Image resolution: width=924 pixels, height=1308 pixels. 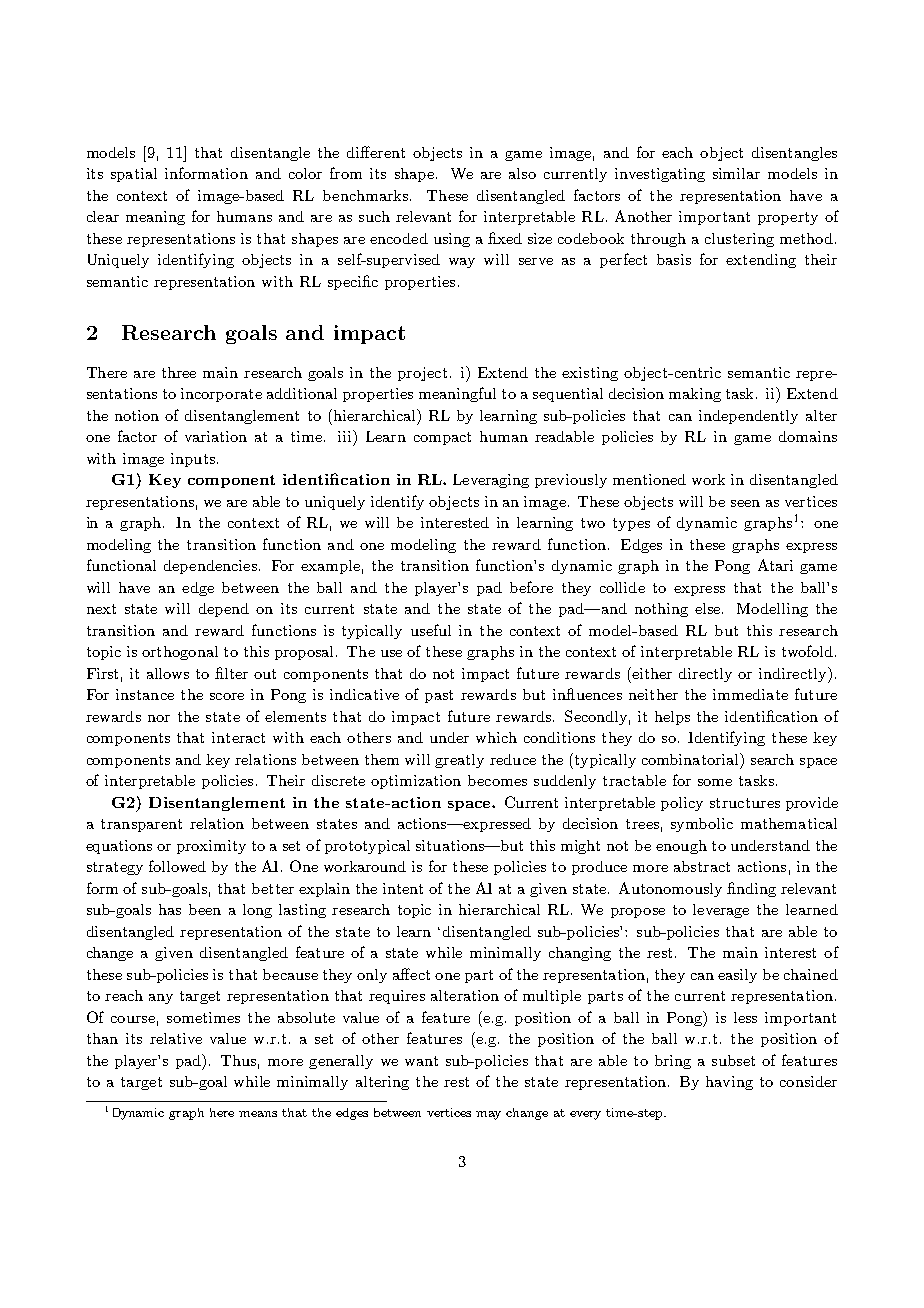 What do you see at coordinates (729, 1083) in the document?
I see `having` at bounding box center [729, 1083].
